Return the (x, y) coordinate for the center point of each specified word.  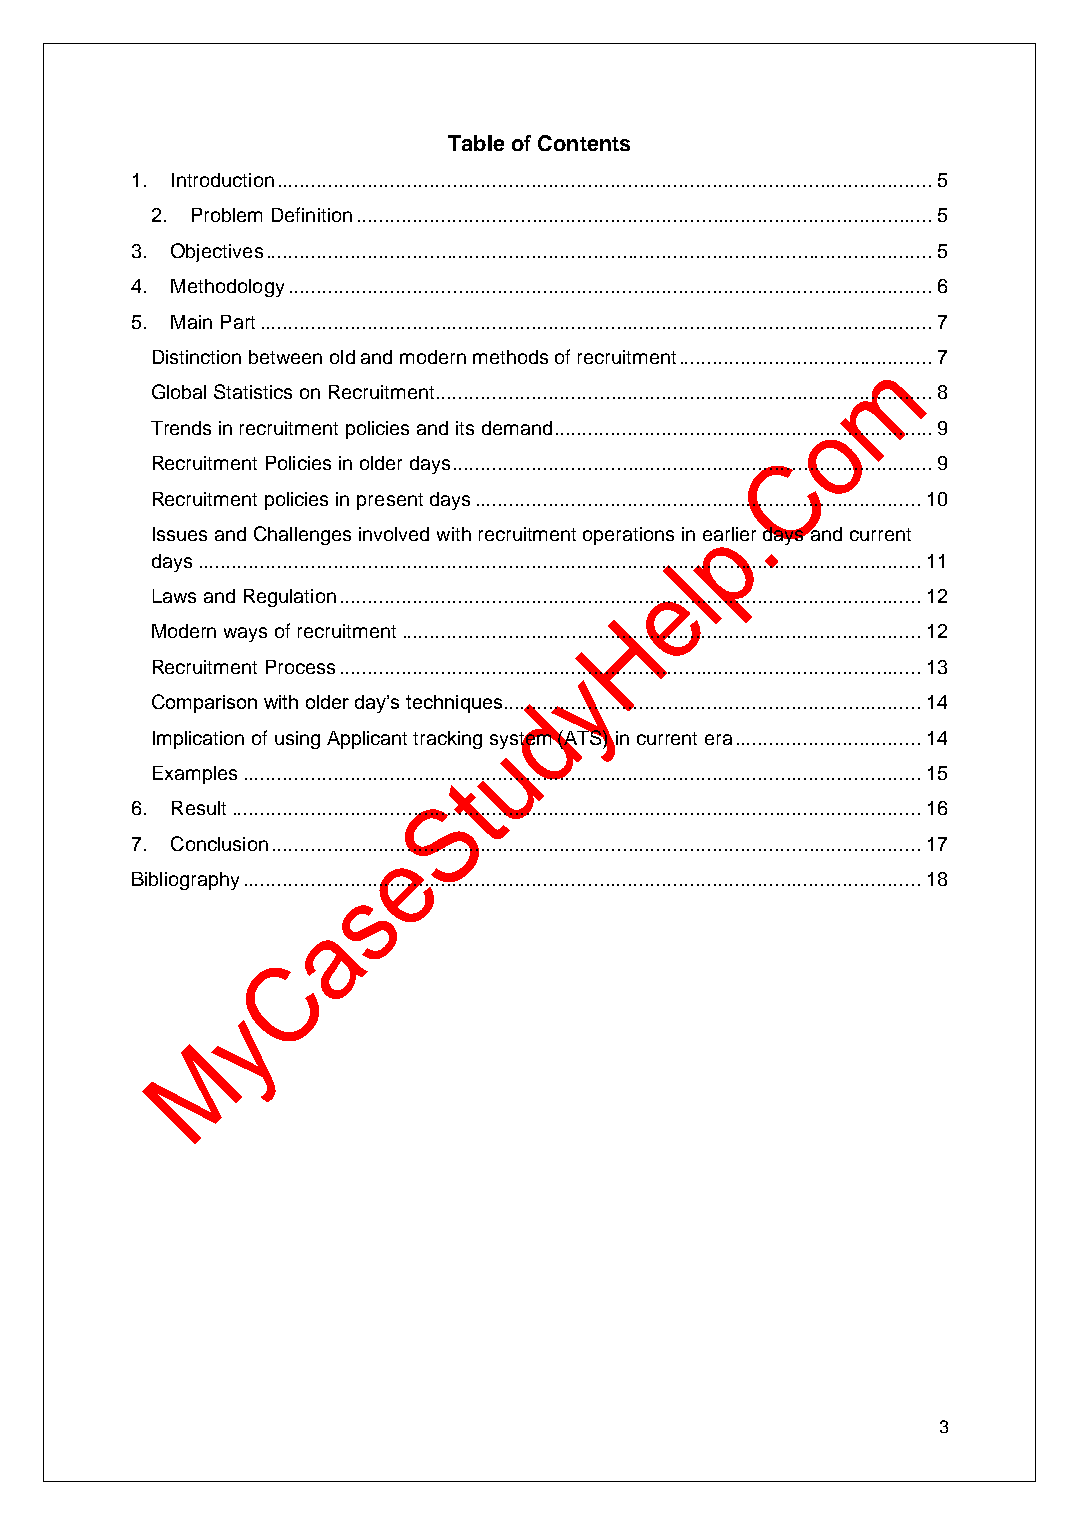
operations (628, 536)
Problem (227, 215)
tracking (447, 740)
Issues (180, 534)
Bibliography (185, 881)
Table (476, 143)
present (390, 501)
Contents (584, 143)
